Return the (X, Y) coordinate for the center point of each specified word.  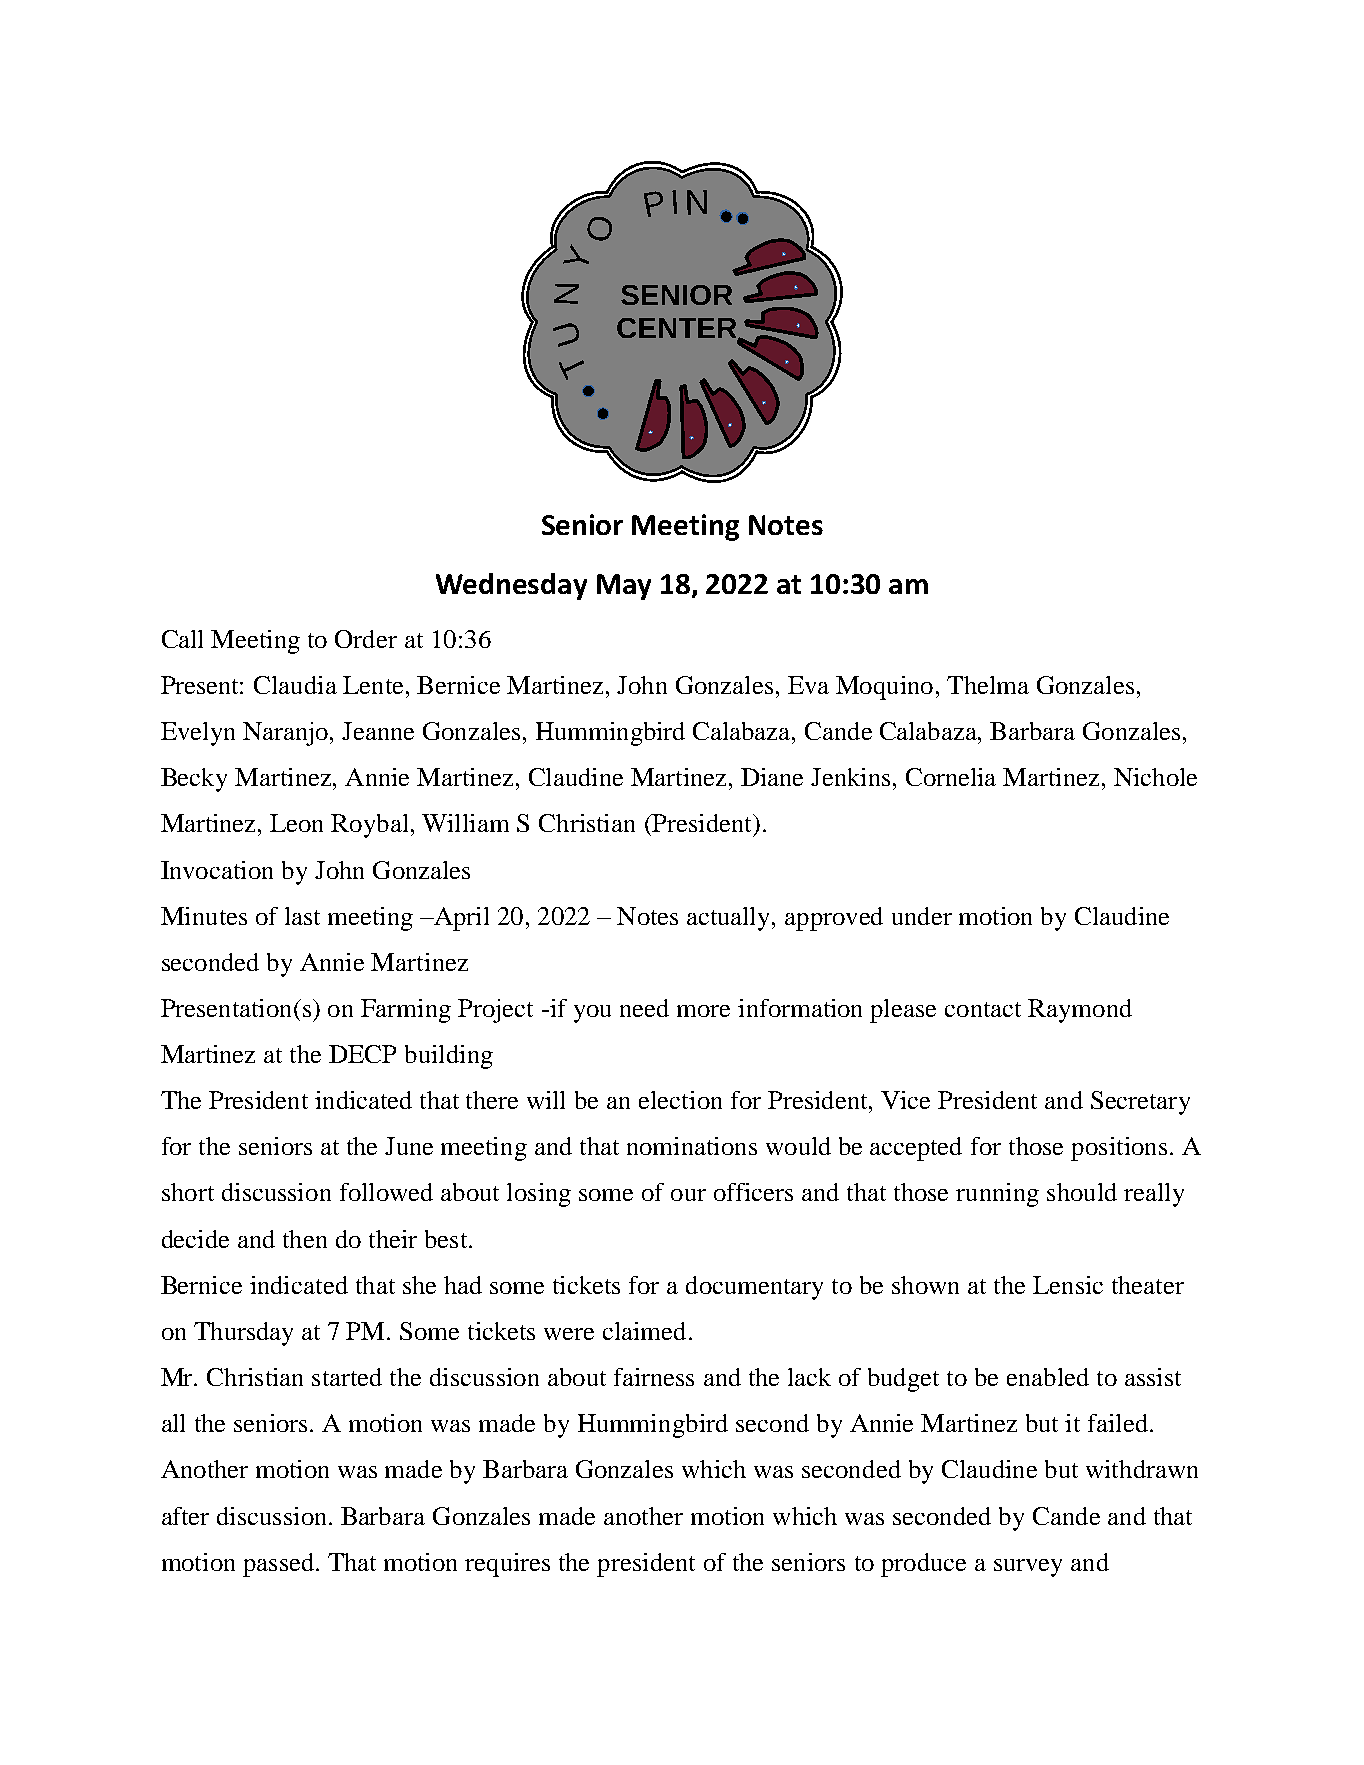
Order (366, 639)
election (680, 1100)
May (624, 587)
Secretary (1140, 1103)
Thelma (988, 685)
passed (280, 1565)
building (449, 1057)
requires (507, 1565)
